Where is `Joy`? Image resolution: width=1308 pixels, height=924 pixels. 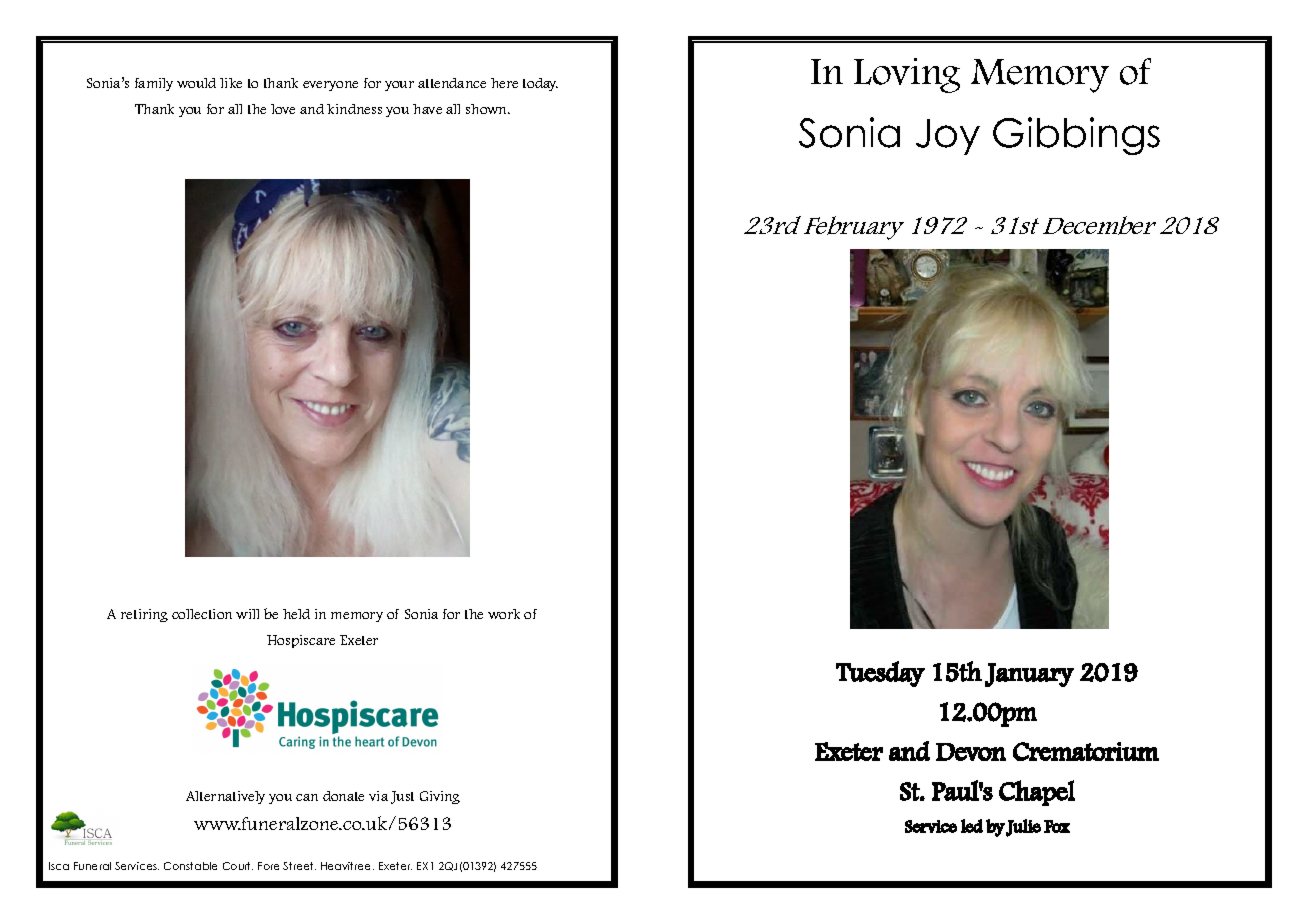
Joy is located at coordinates (948, 137).
